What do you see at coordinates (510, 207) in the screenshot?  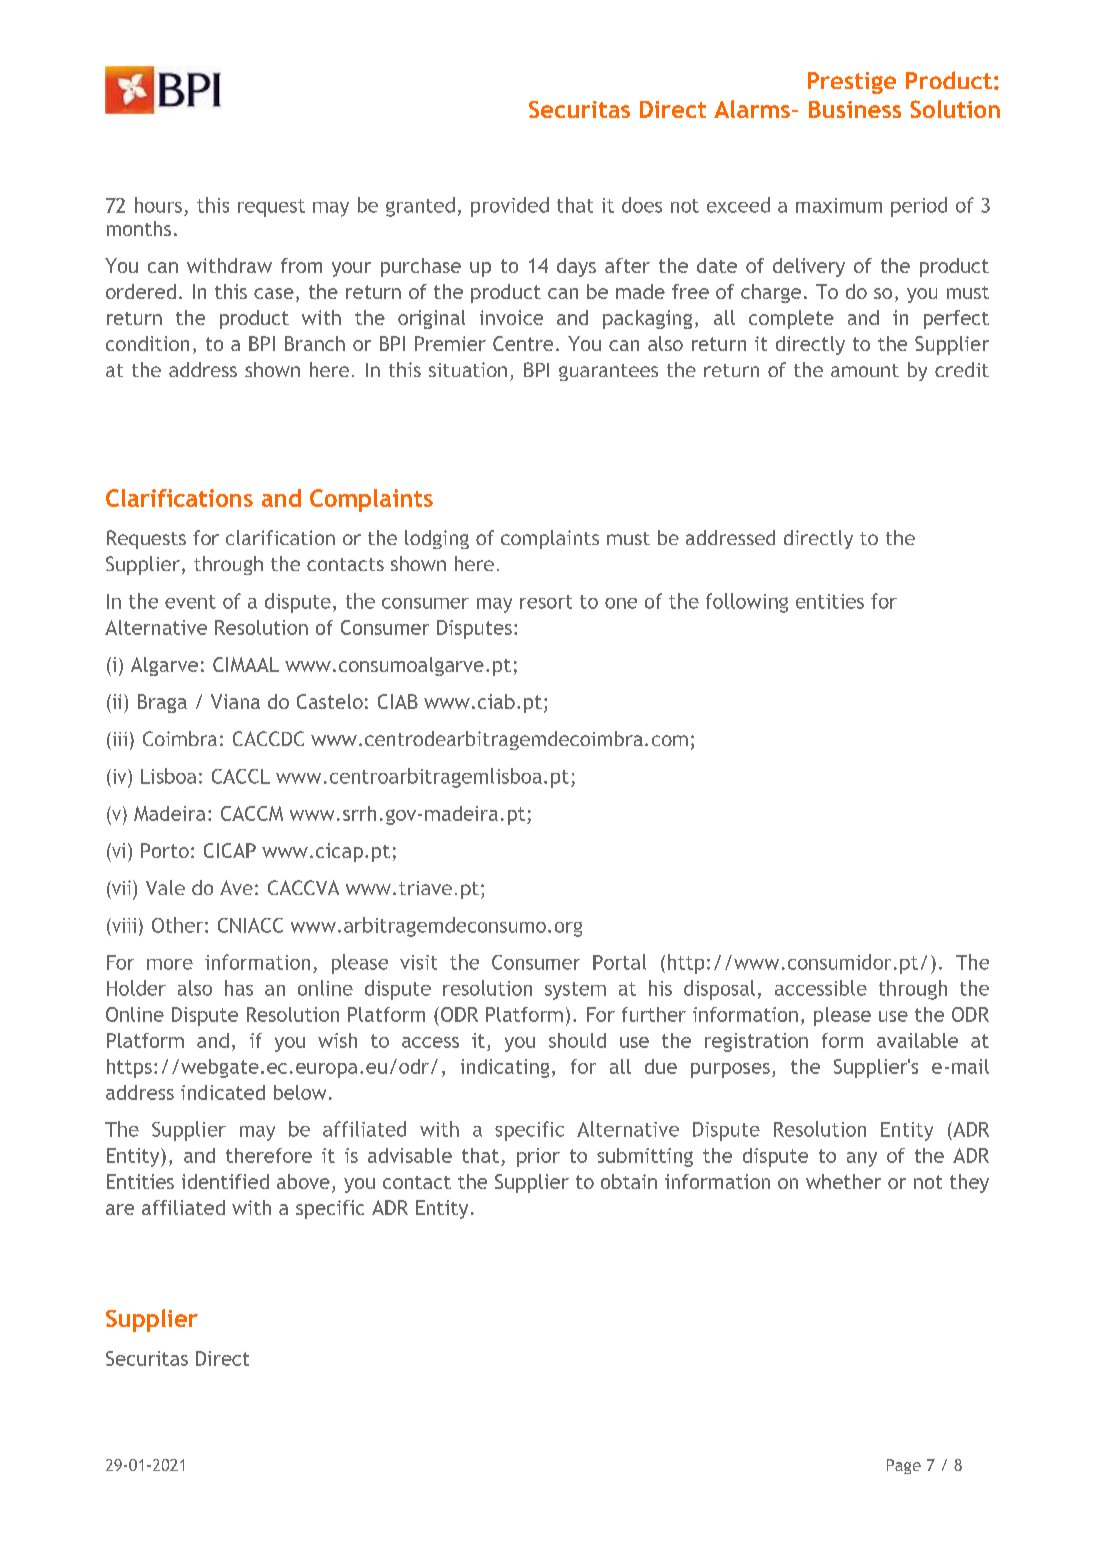 I see `provided` at bounding box center [510, 207].
